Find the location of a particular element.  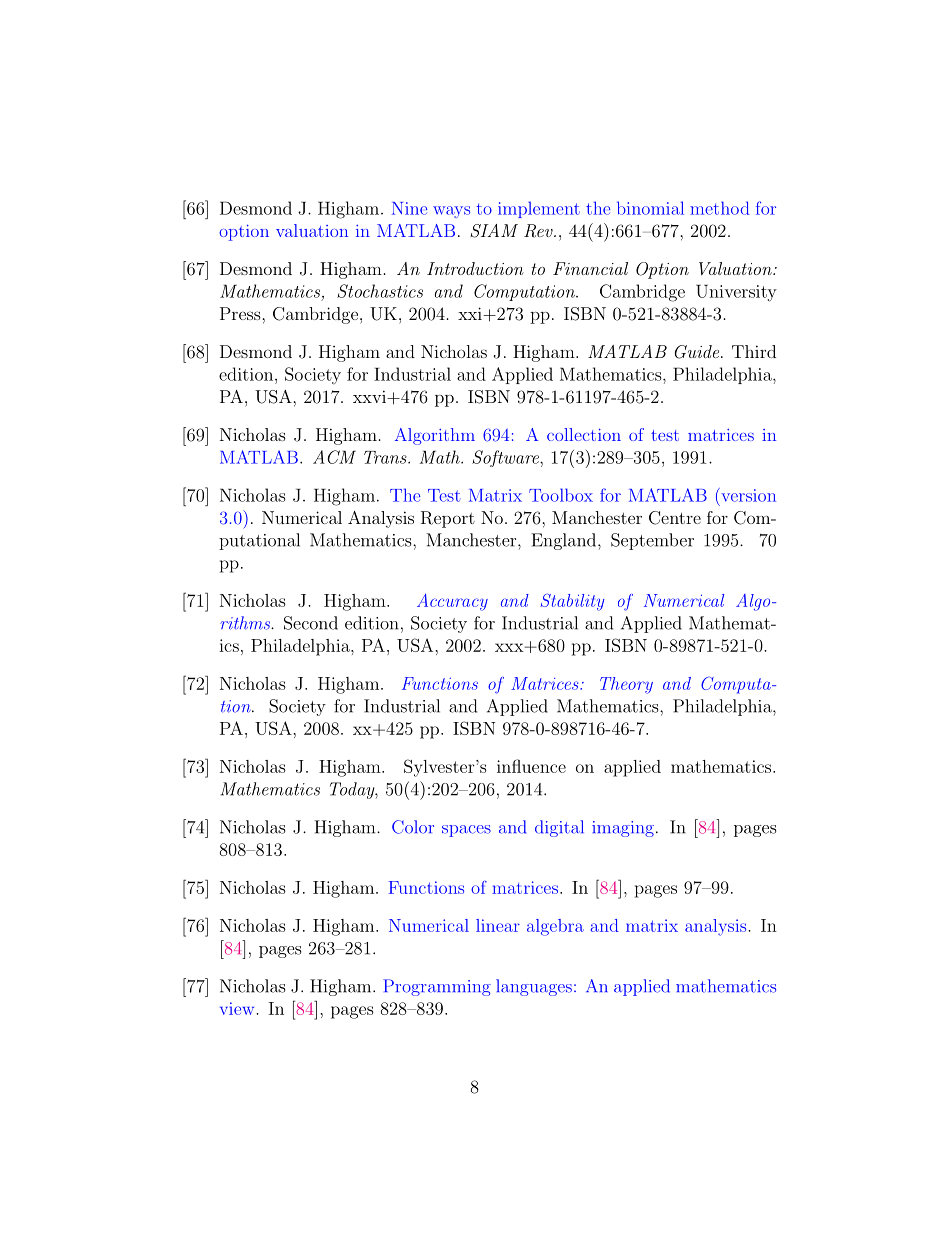

ACM is located at coordinates (334, 457).
